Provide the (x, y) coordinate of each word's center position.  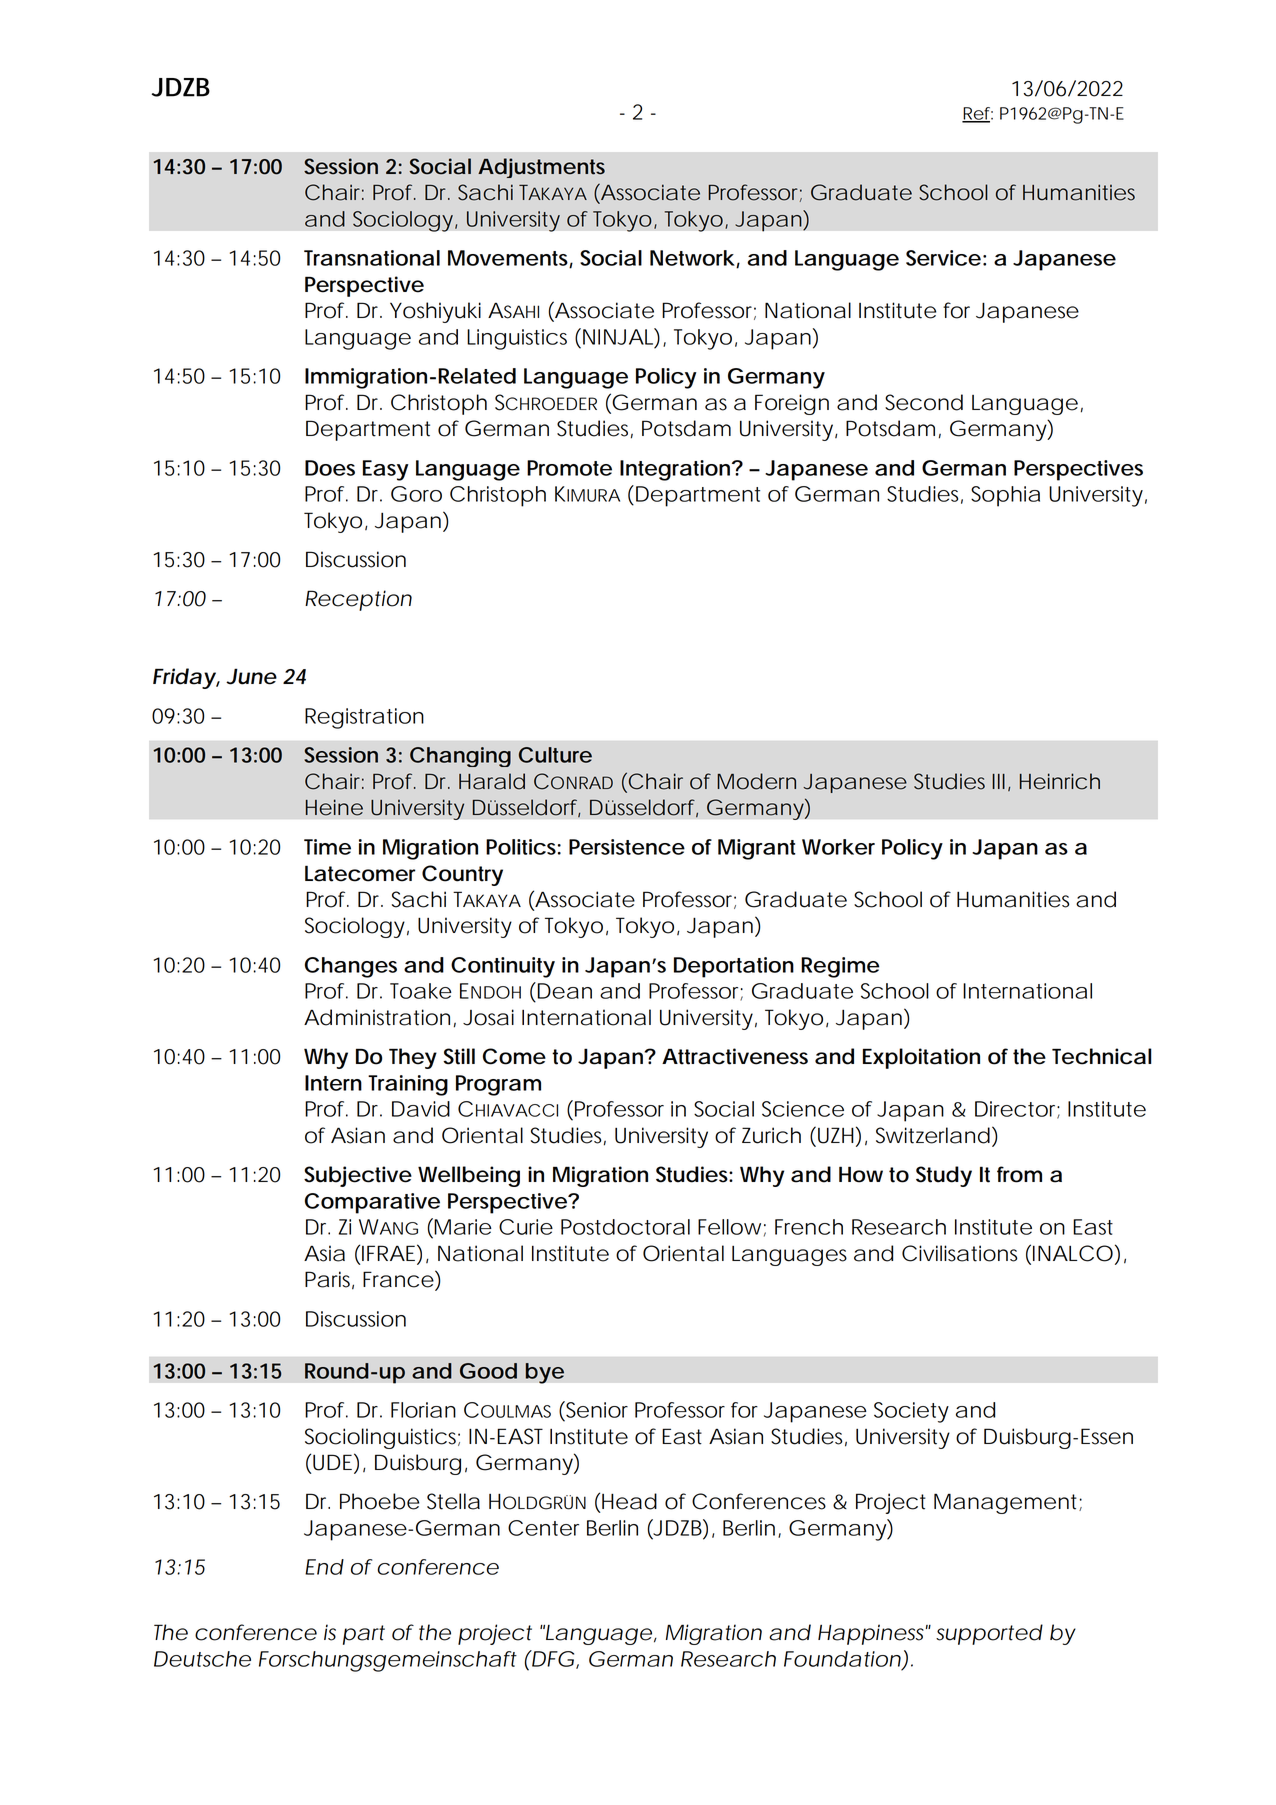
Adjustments (541, 168)
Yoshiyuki (435, 312)
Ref (977, 114)
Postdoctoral (625, 1227)
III (999, 781)
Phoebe (379, 1501)
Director (1017, 1110)
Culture (555, 755)
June (251, 676)
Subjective (358, 1176)
